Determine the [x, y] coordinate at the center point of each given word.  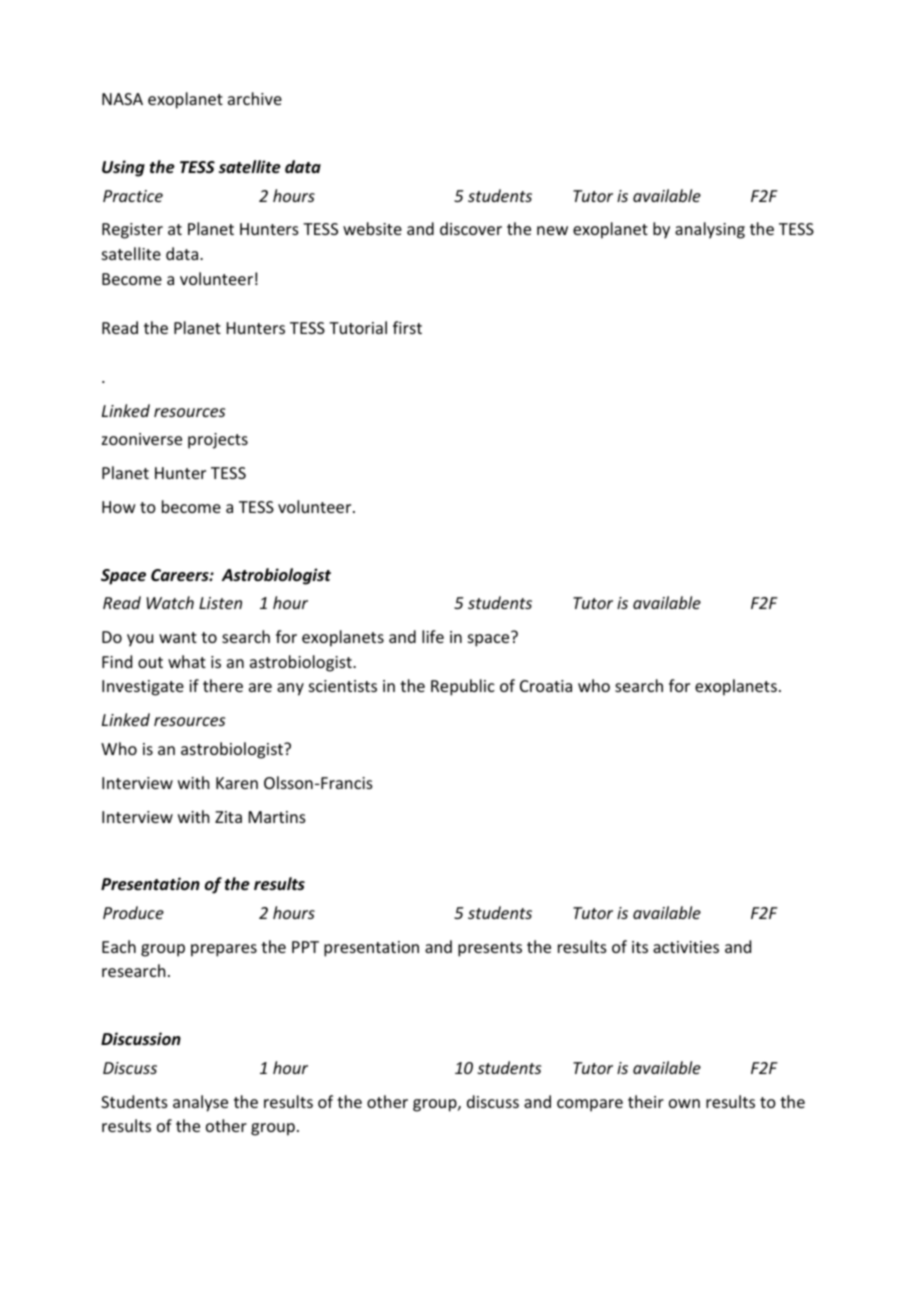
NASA [122, 99]
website [372, 228]
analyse [200, 1103]
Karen [237, 783]
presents [490, 949]
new [552, 230]
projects [218, 441]
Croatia [546, 686]
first [407, 327]
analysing [710, 230]
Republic [463, 687]
